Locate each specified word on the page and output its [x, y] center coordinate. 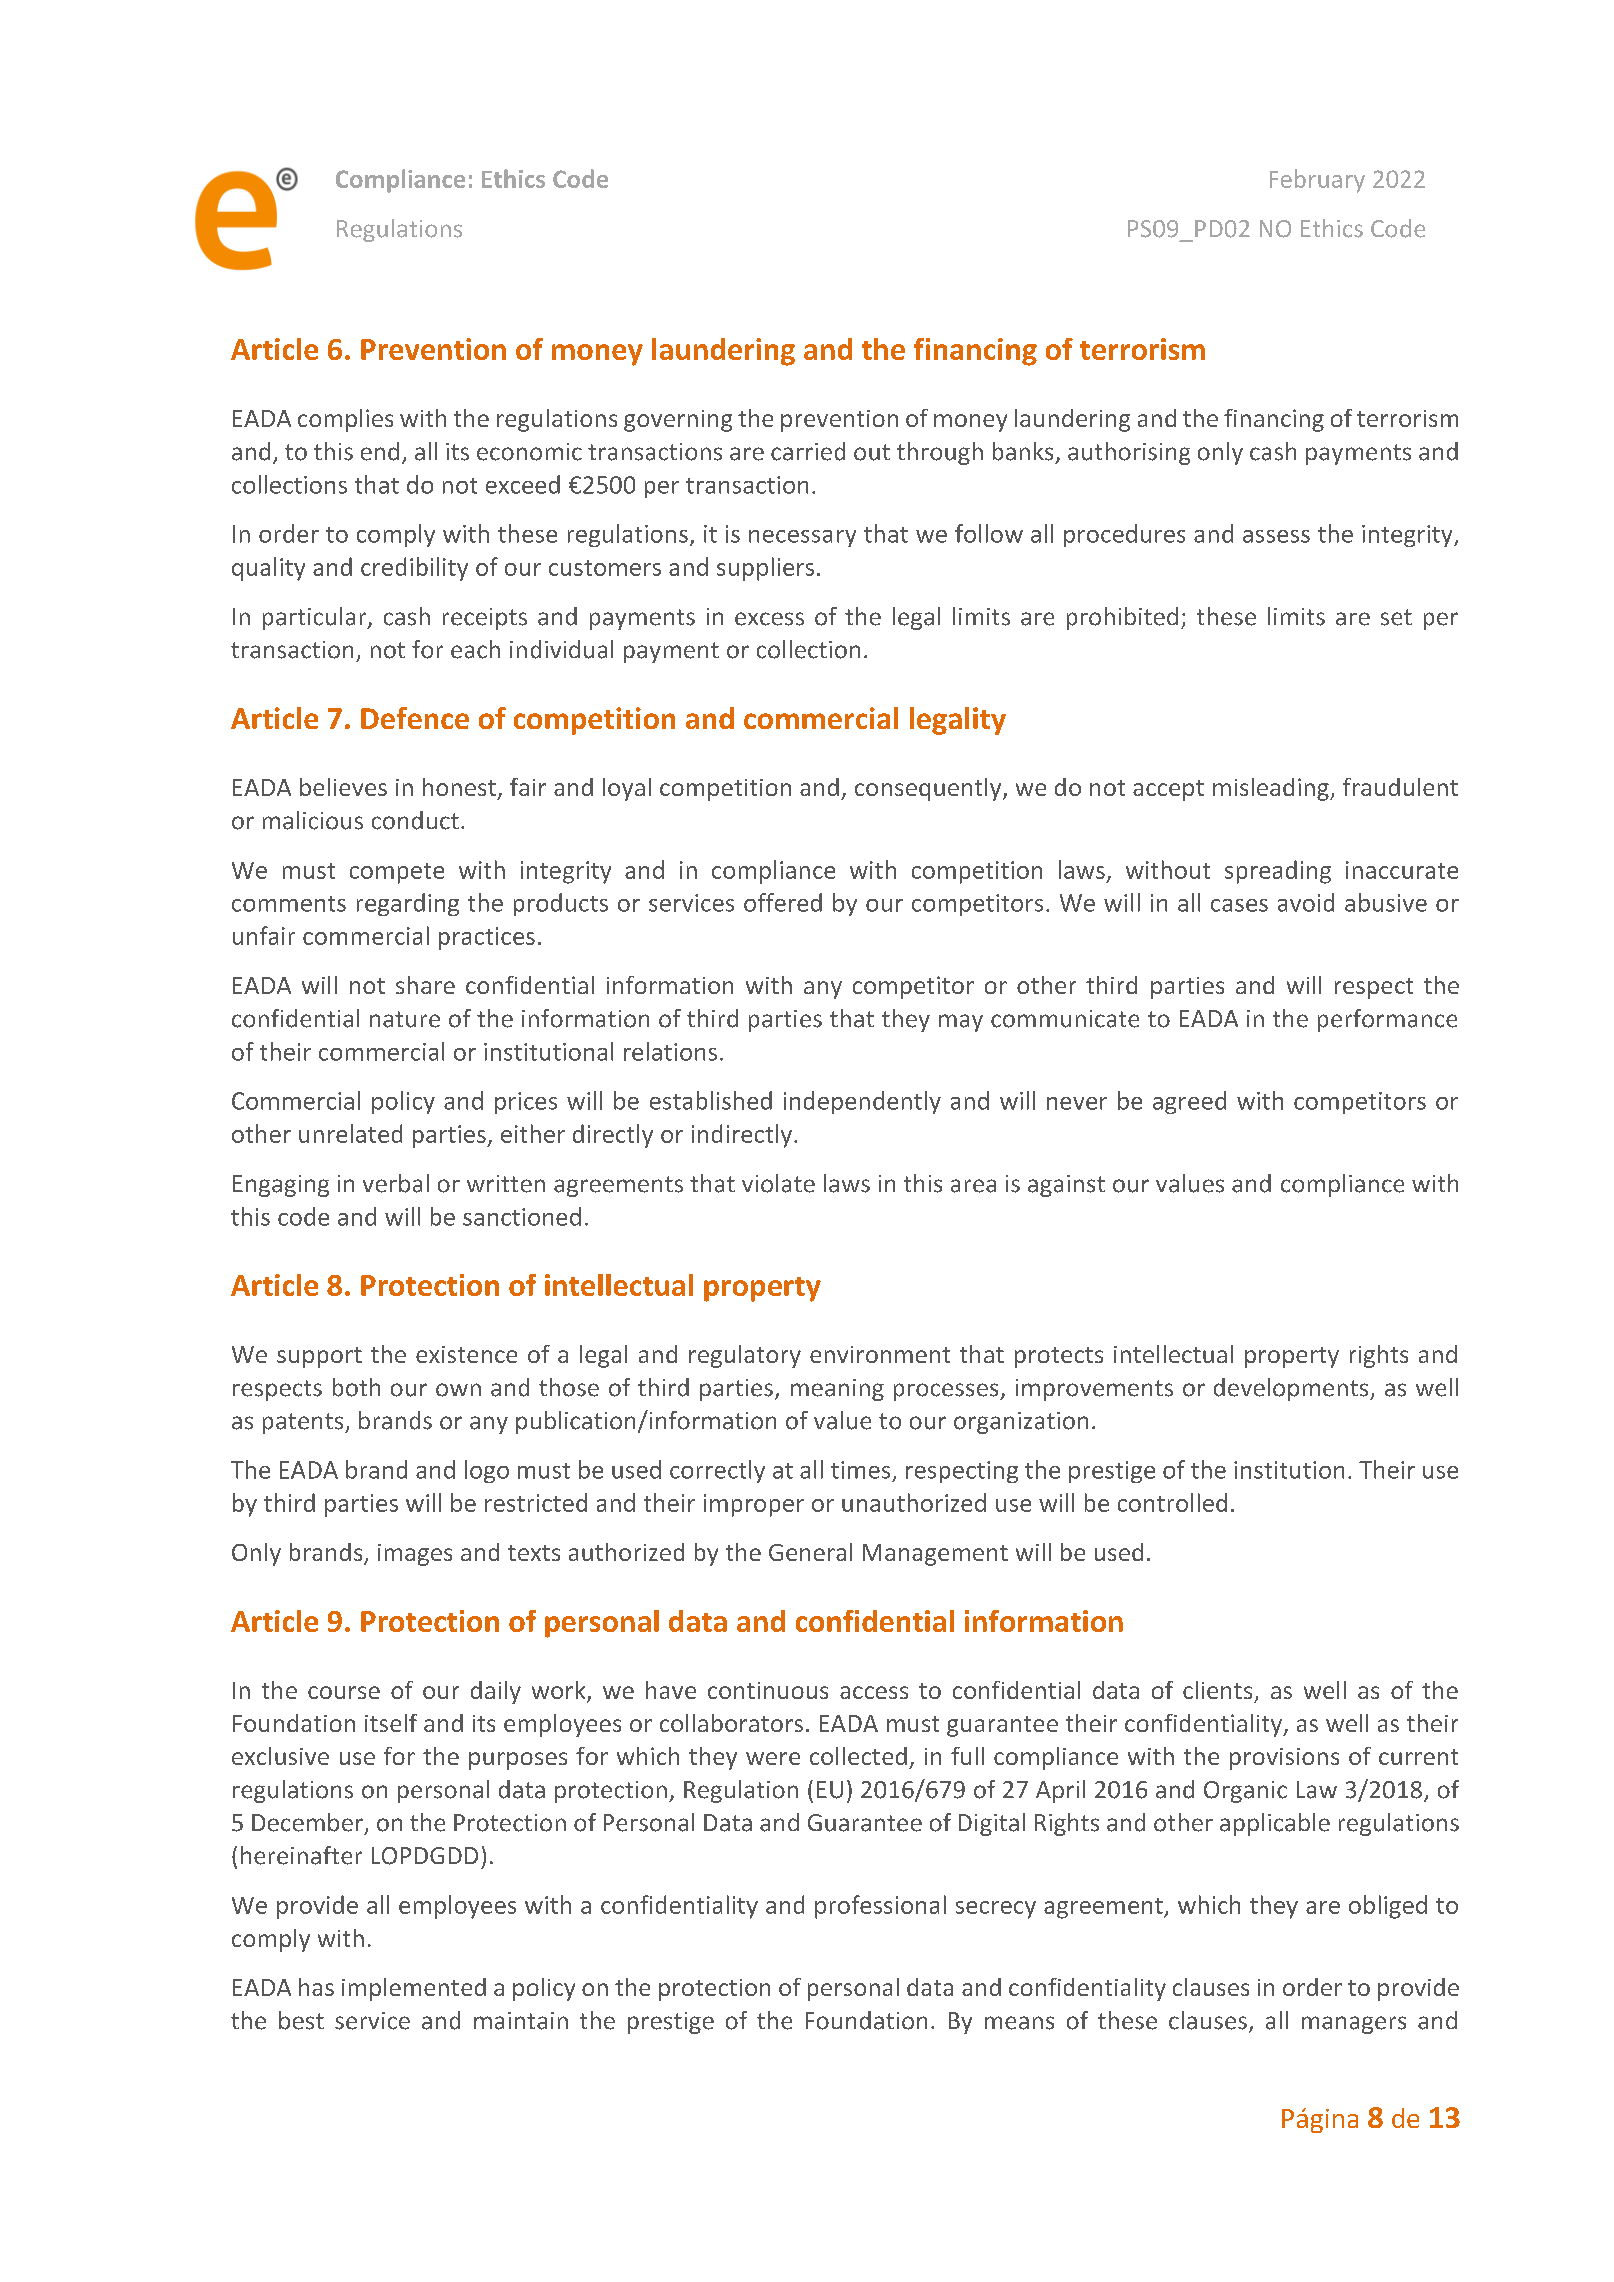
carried [808, 451]
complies [345, 420]
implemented [414, 1989]
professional [880, 1907]
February [1317, 181]
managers [1354, 2025]
